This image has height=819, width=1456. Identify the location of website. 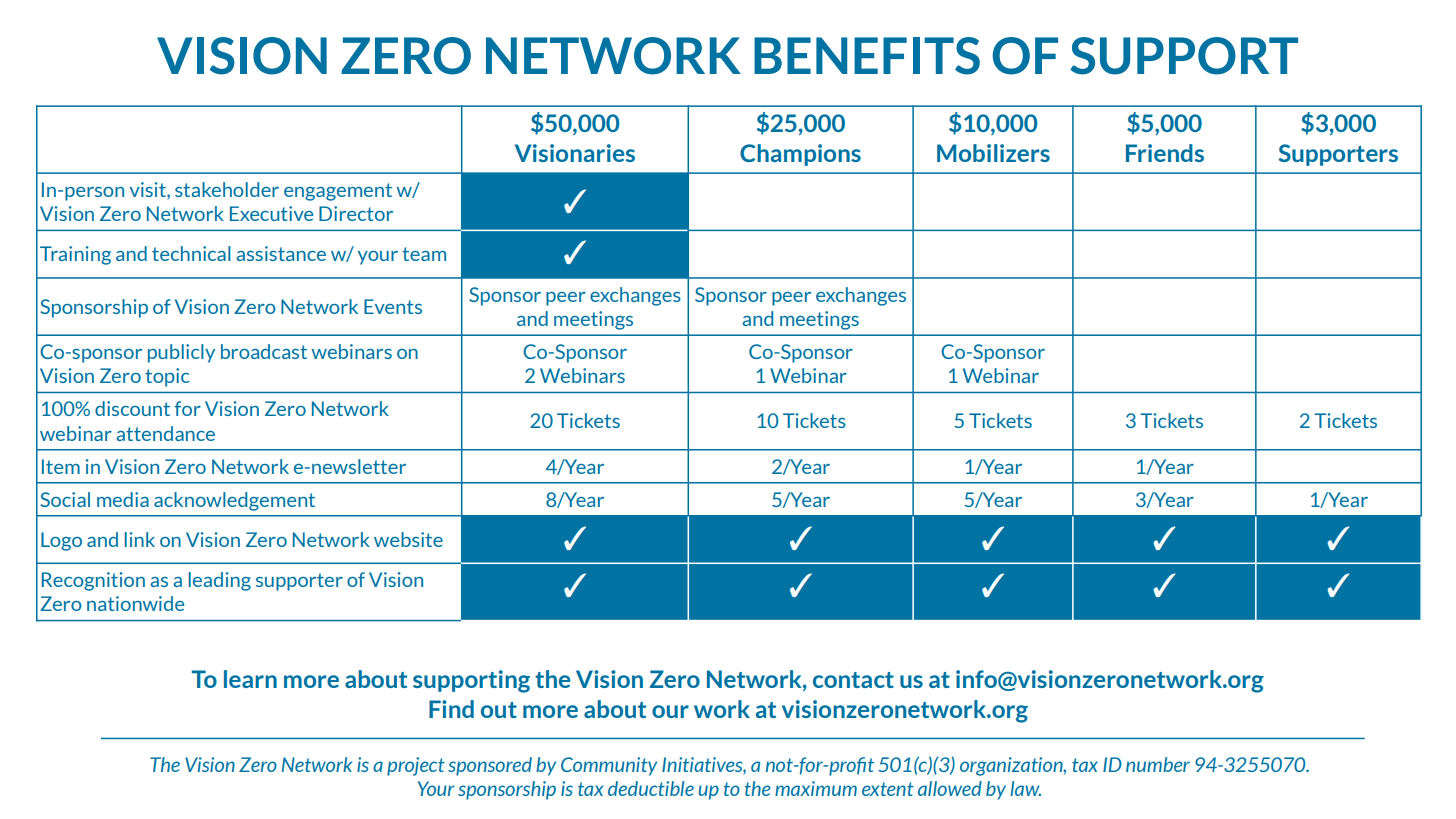
(408, 539).
